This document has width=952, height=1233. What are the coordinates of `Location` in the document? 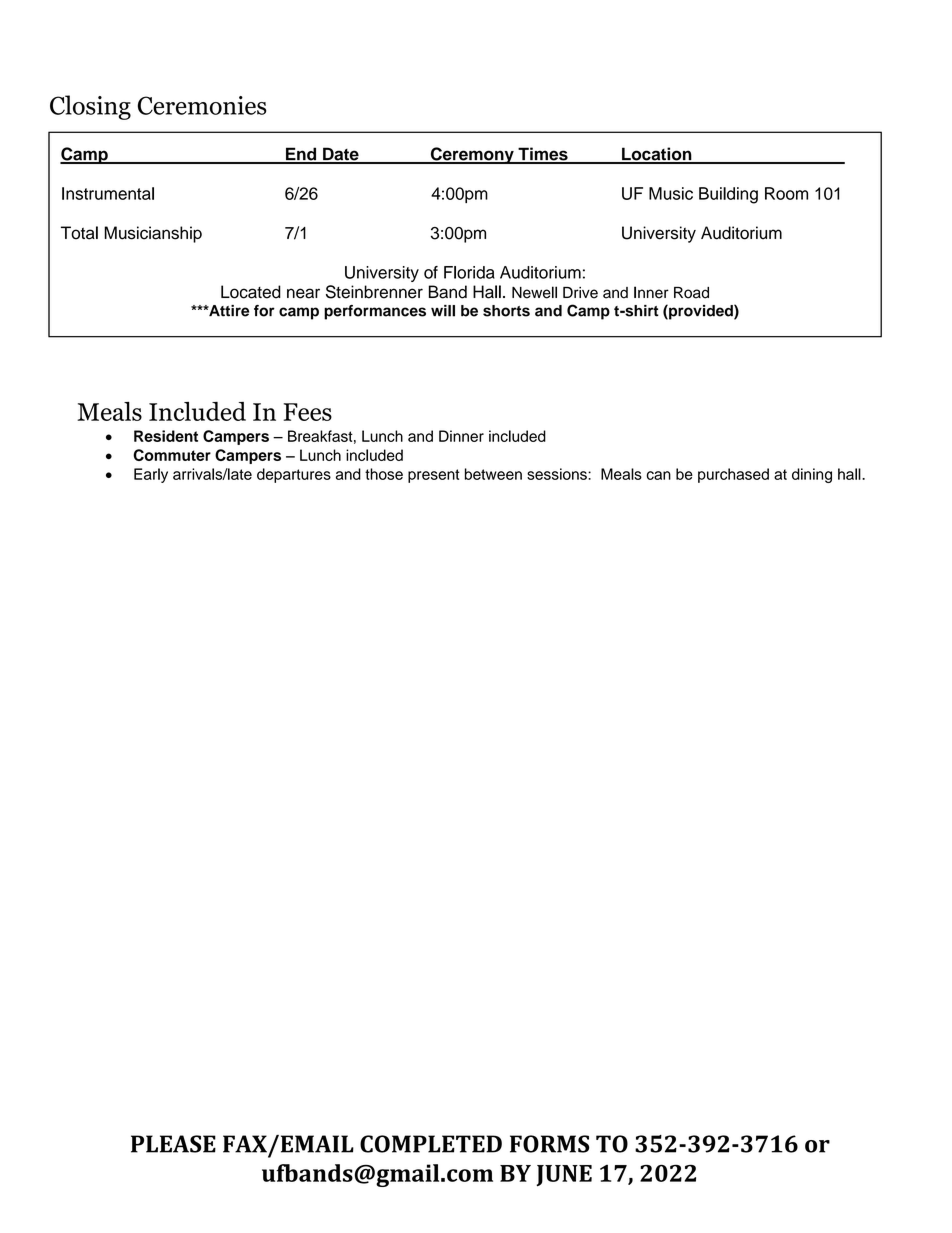 It's located at (657, 155).
